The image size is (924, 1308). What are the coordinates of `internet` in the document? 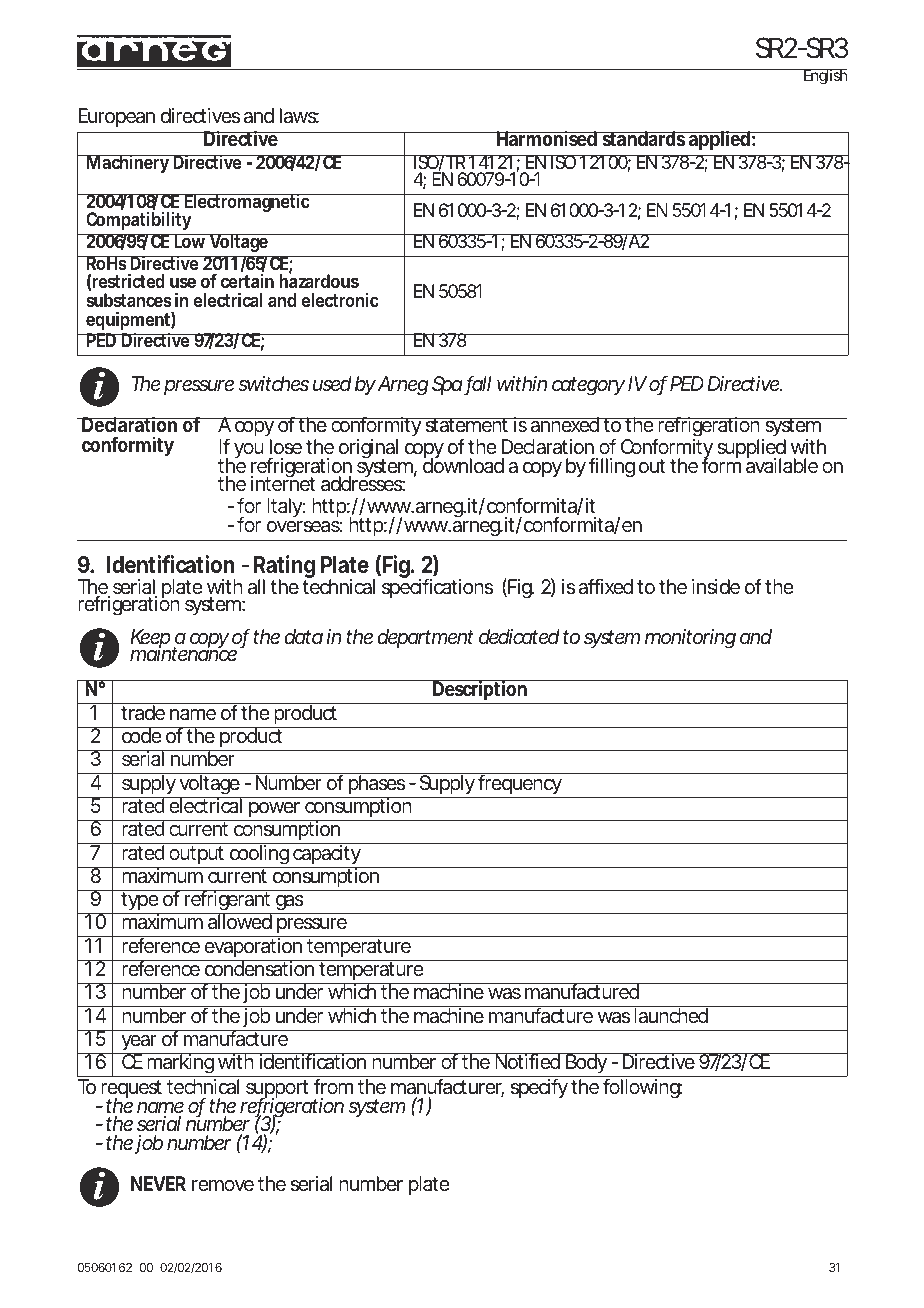 It's located at (283, 483).
